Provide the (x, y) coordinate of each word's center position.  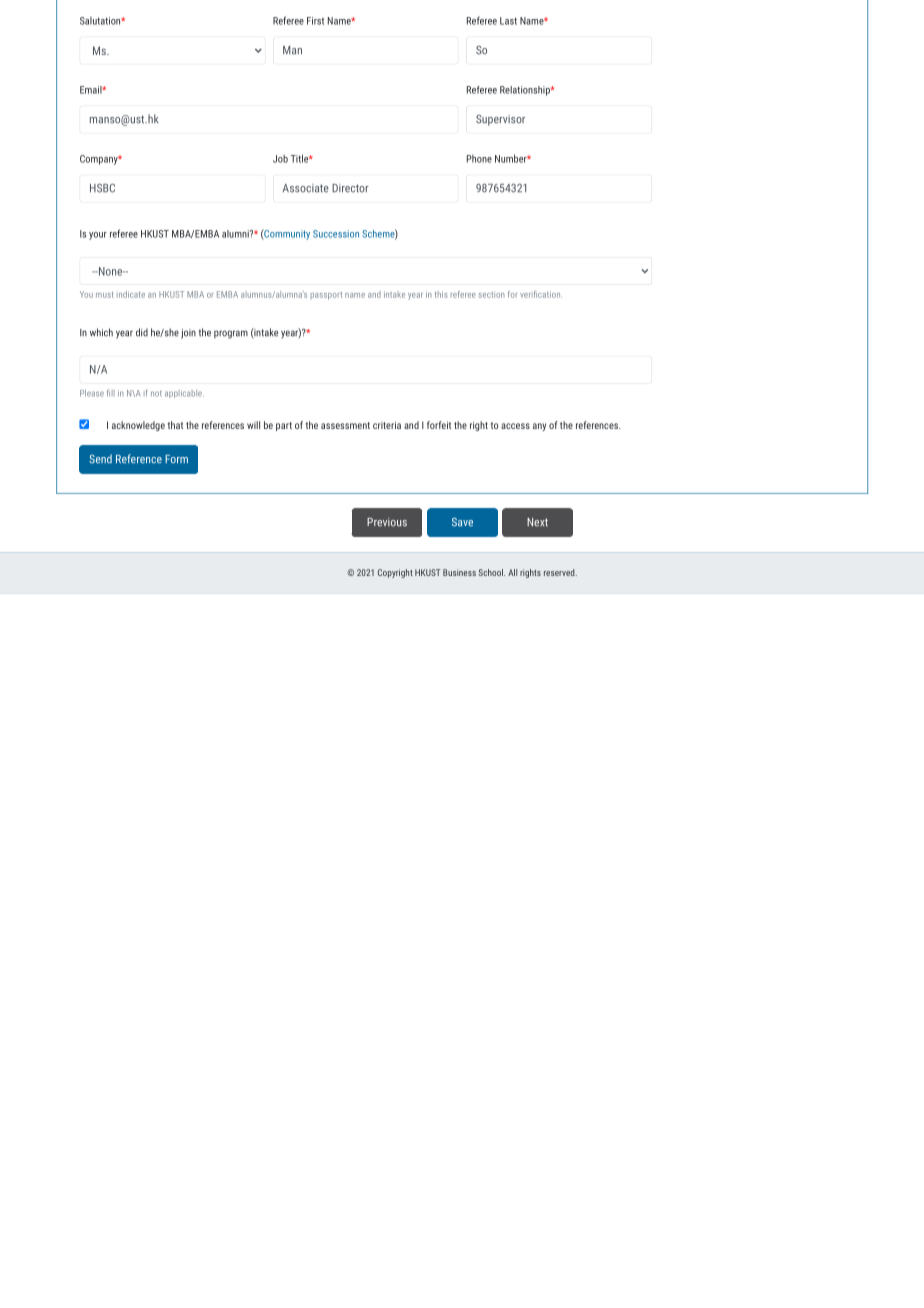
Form (176, 459)
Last (508, 21)
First (315, 21)
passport (326, 296)
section (491, 294)
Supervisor (500, 120)
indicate (131, 294)
